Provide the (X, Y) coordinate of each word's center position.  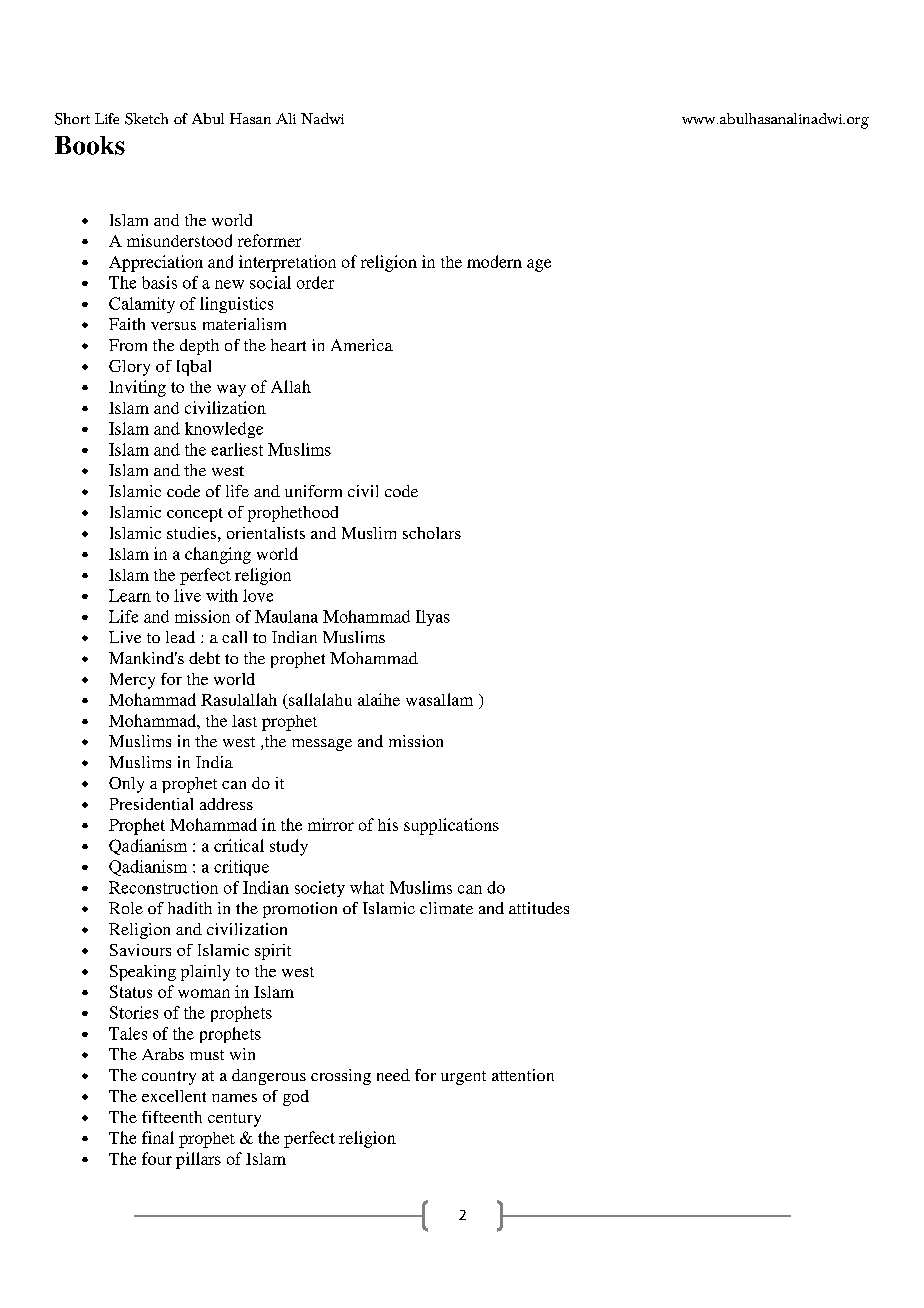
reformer (269, 240)
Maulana (286, 616)
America (362, 345)
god (296, 1098)
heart (288, 345)
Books (90, 145)
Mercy (132, 681)
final (158, 1137)
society (320, 889)
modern (494, 261)
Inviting (137, 388)
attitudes (539, 908)
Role (126, 908)
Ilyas (433, 618)
